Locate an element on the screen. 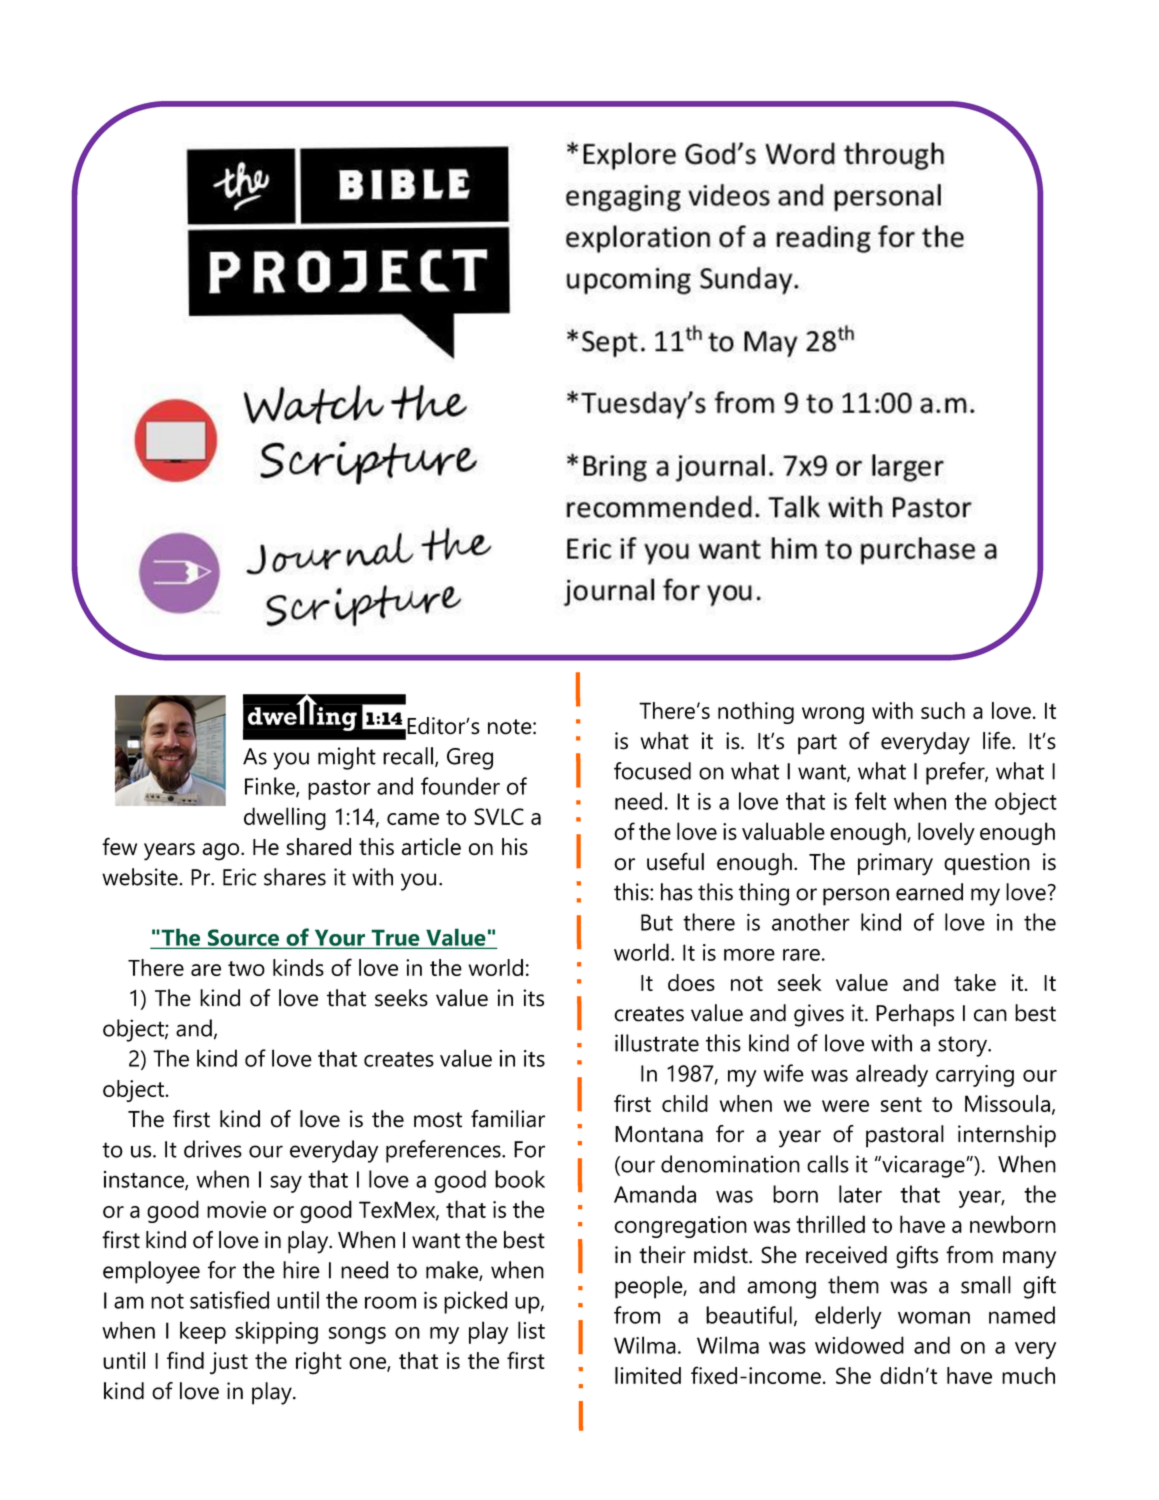  just is located at coordinates (229, 1363).
